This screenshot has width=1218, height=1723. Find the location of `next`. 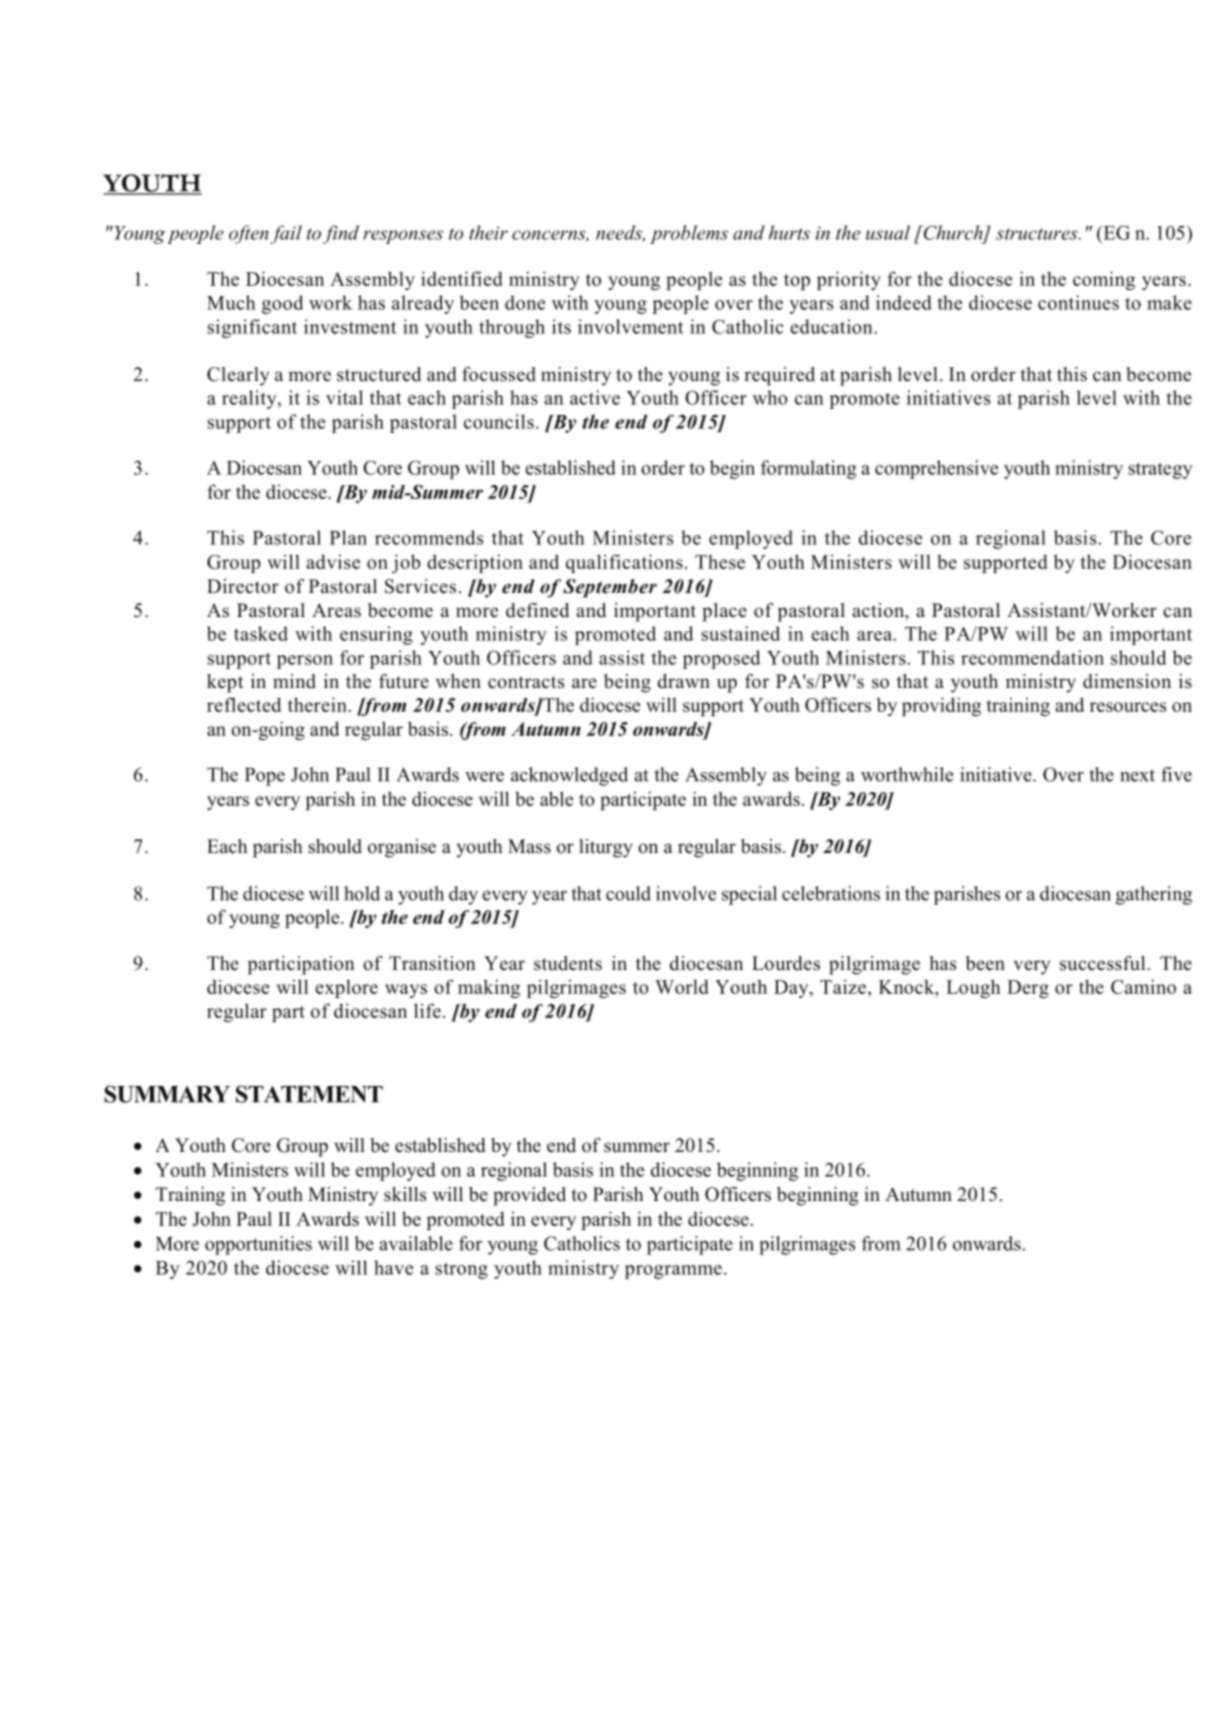

next is located at coordinates (1137, 775).
